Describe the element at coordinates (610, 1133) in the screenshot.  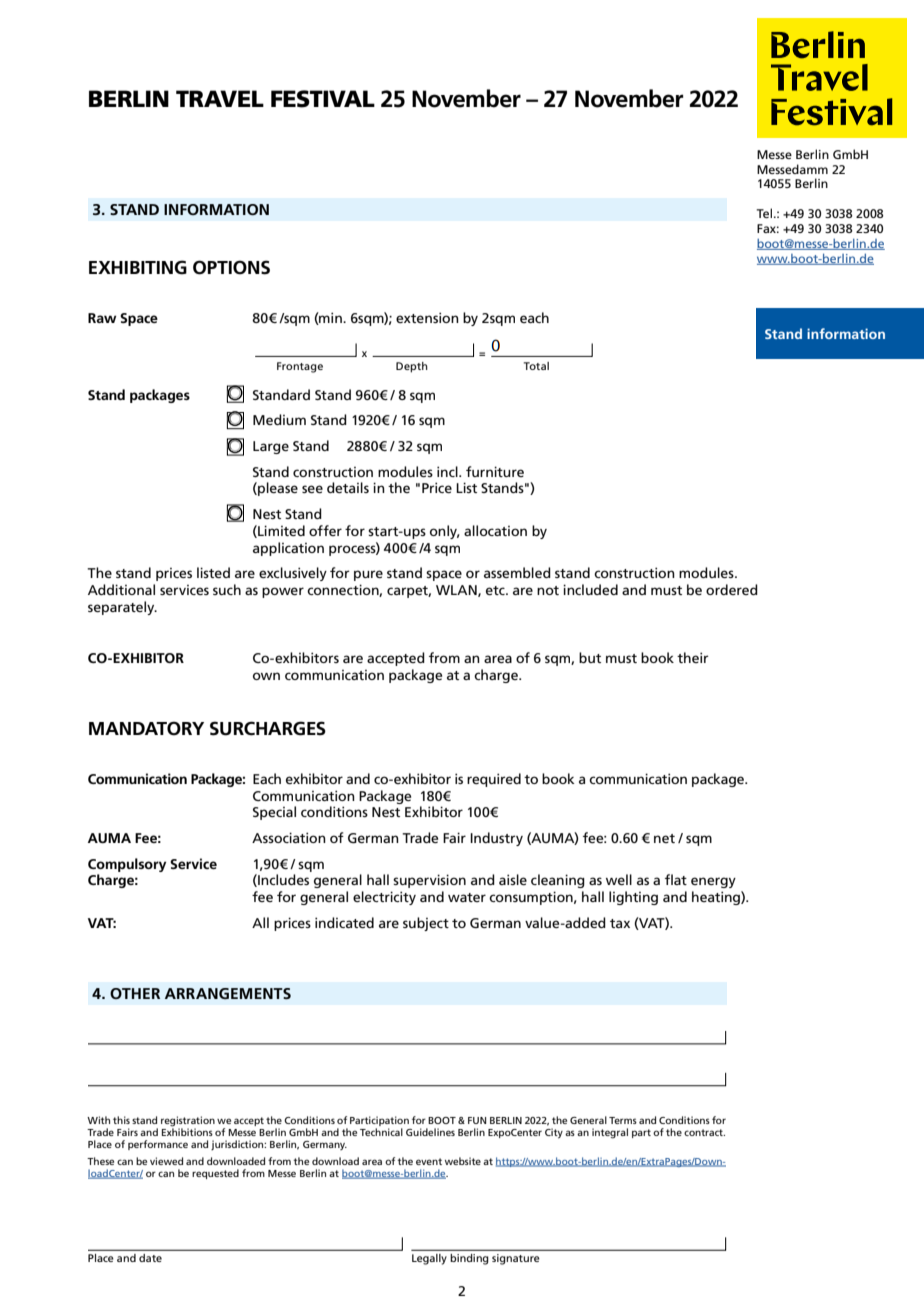
I see `integral` at that location.
